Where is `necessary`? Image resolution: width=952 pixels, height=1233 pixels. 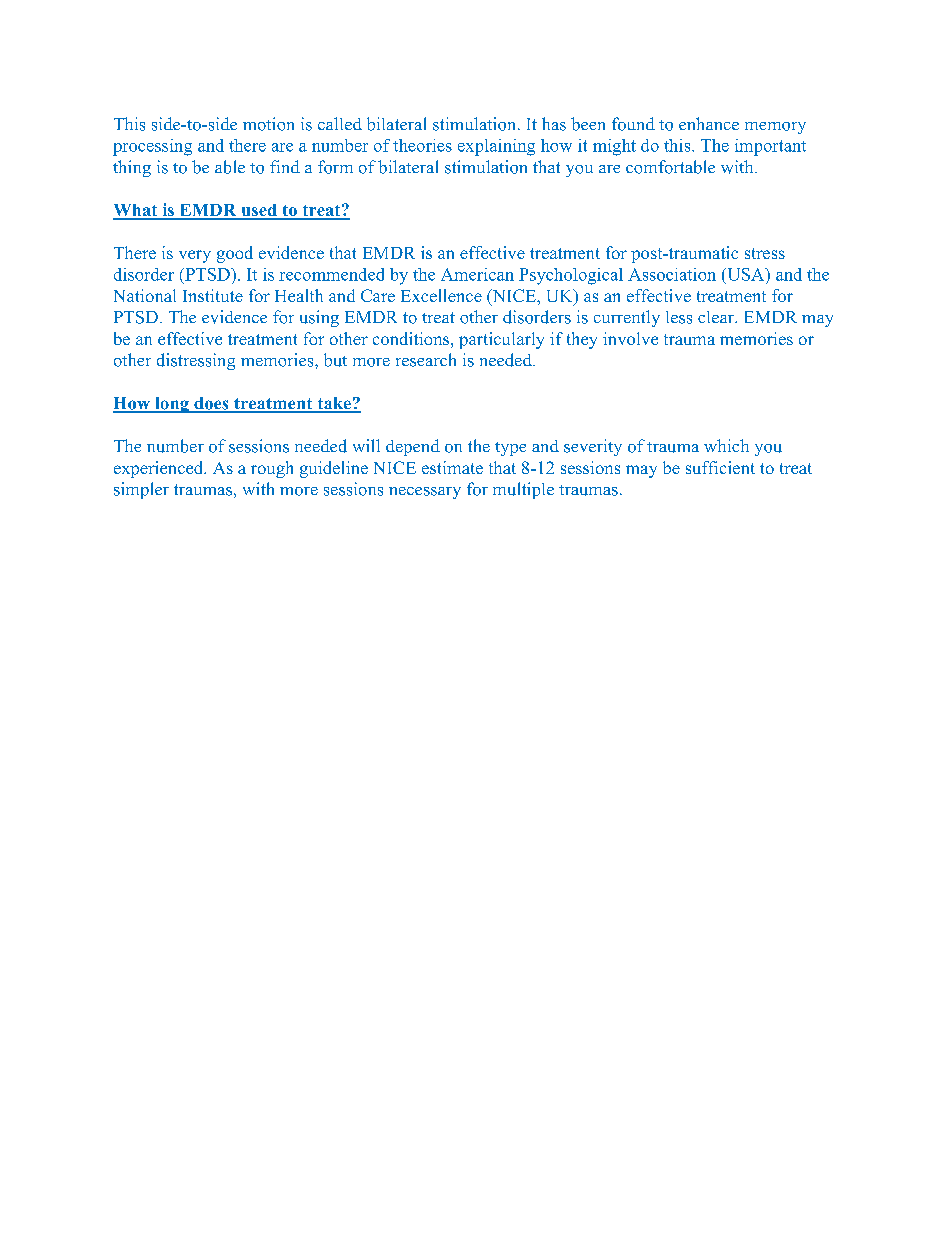 necessary is located at coordinates (425, 493).
